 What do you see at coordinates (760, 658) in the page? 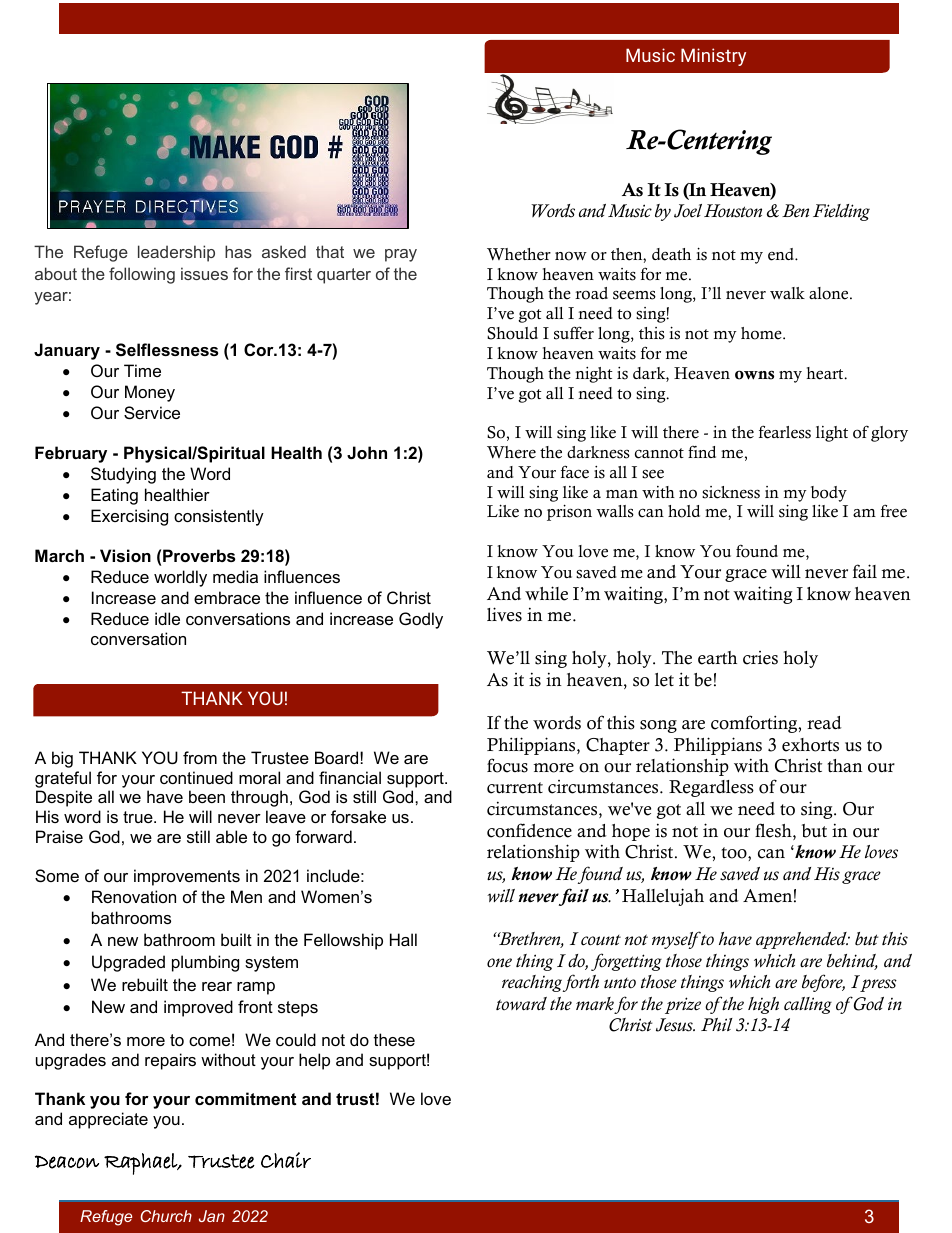
I see `cries` at bounding box center [760, 658].
